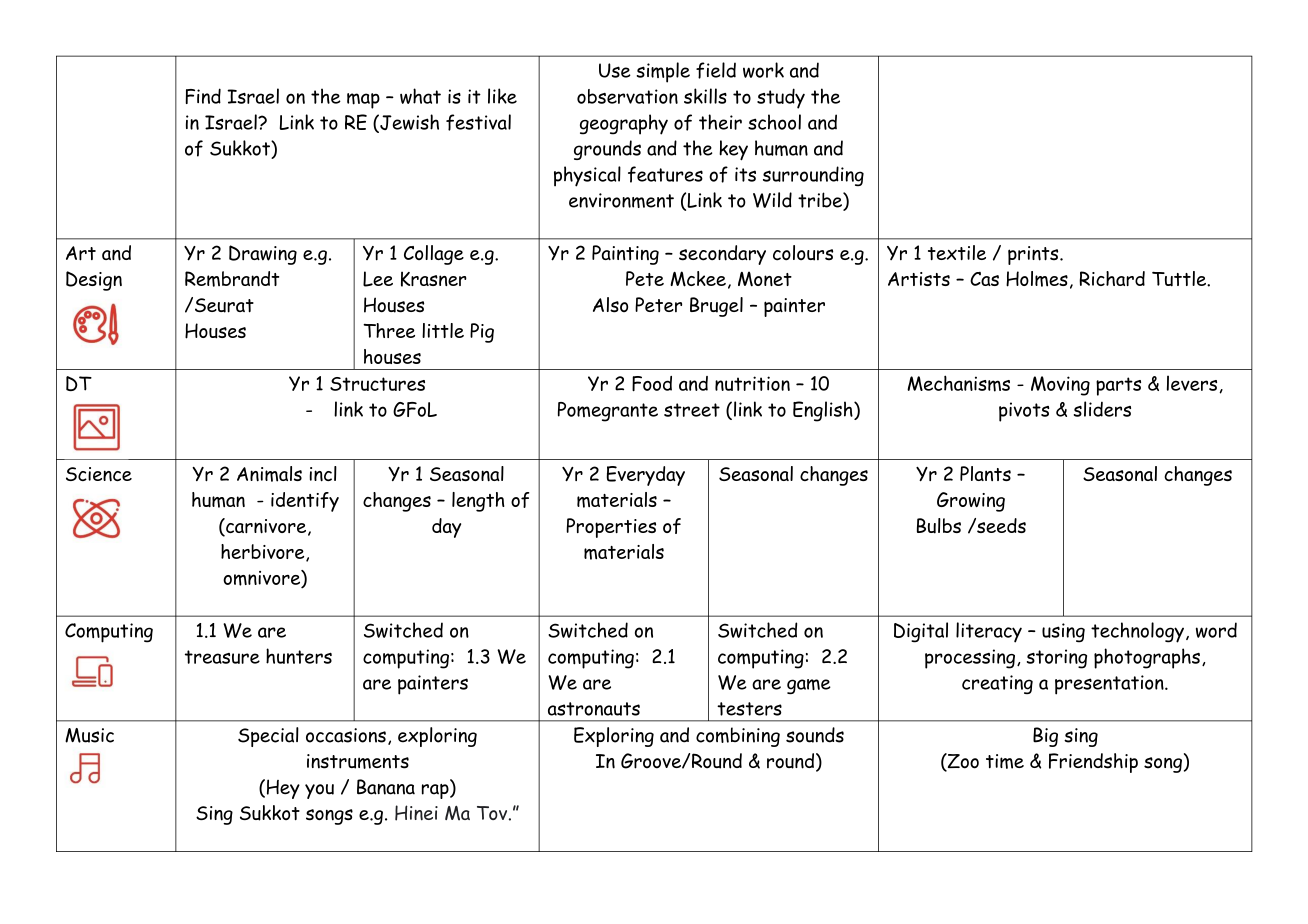 The image size is (1308, 924). Describe the element at coordinates (269, 474) in the page. I see `Animals` at that location.
